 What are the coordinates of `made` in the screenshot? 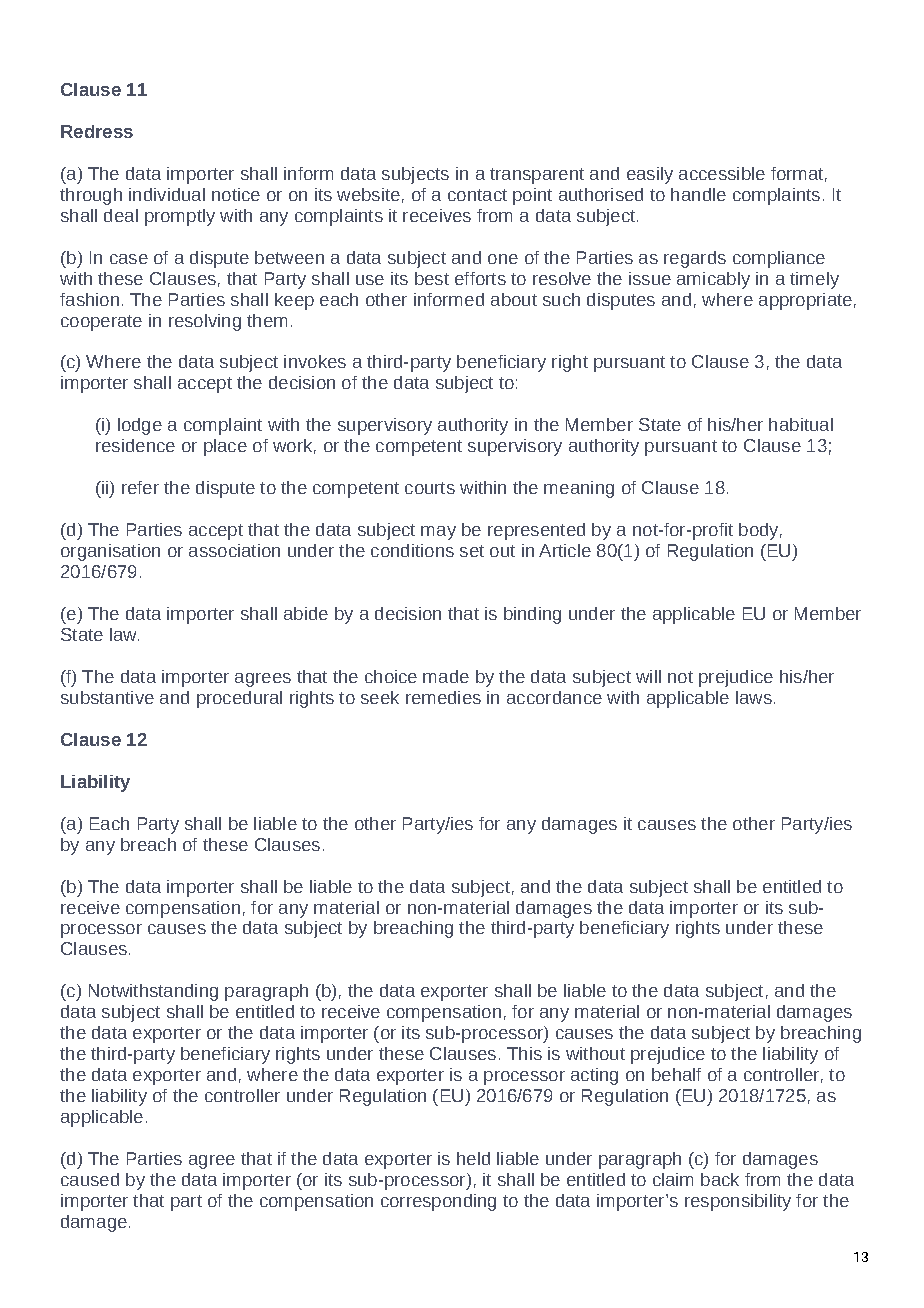 It's located at (446, 676).
